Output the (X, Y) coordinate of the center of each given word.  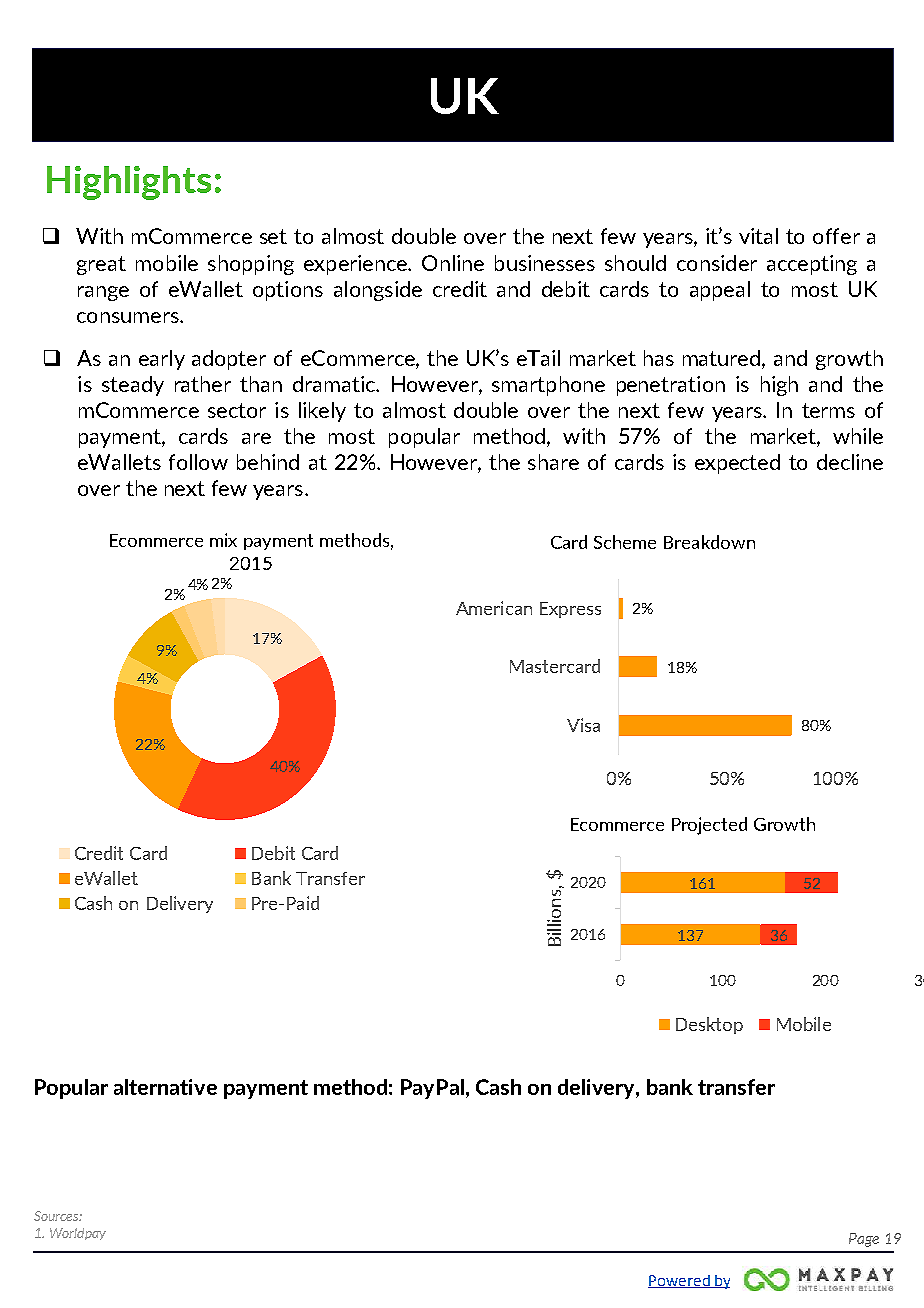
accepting (812, 265)
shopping (251, 265)
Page (864, 1240)
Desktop (709, 1025)
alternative (165, 1087)
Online (453, 263)
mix (223, 540)
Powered (680, 1281)
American (494, 608)
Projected (709, 826)
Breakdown (709, 542)
